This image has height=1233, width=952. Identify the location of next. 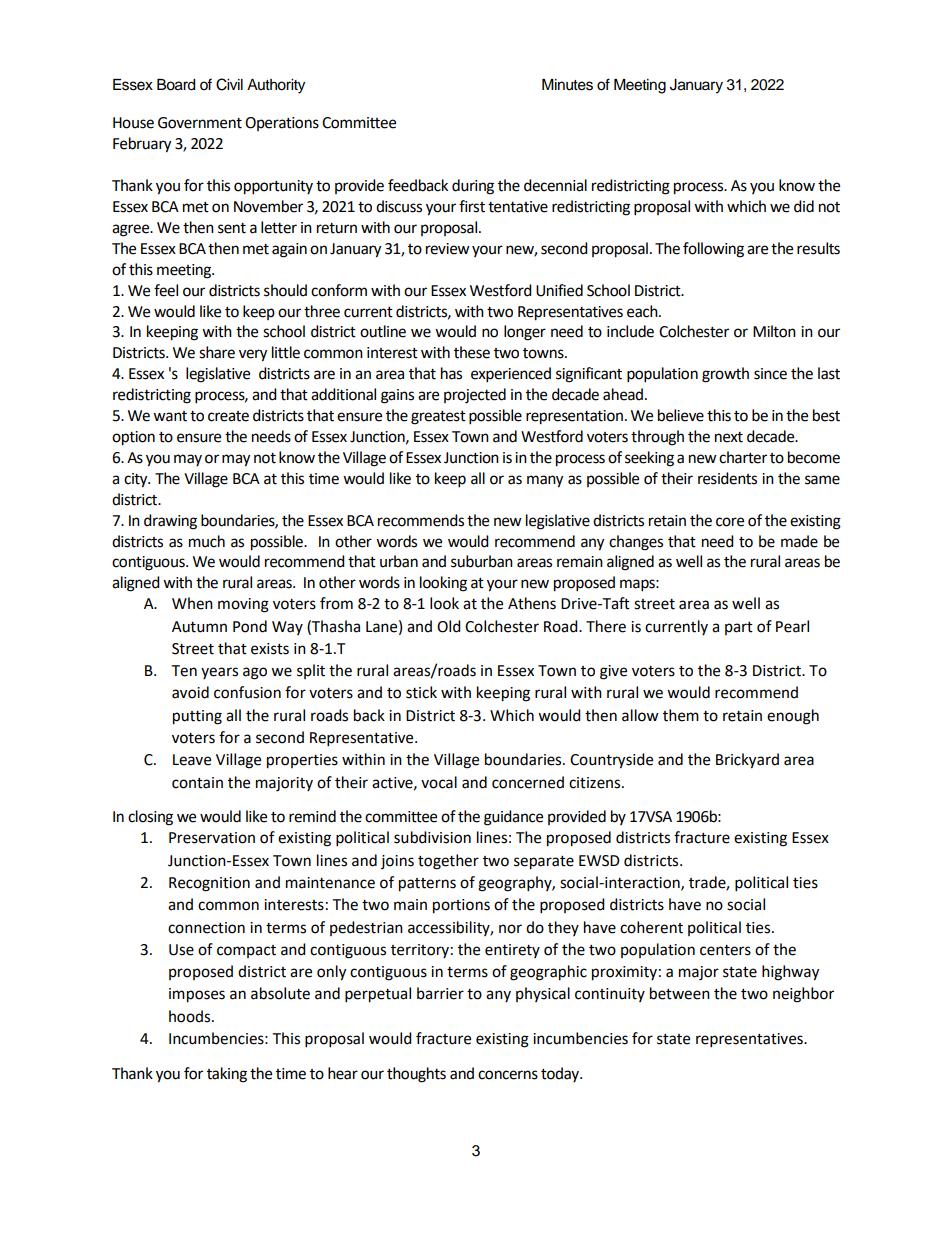
(729, 437).
